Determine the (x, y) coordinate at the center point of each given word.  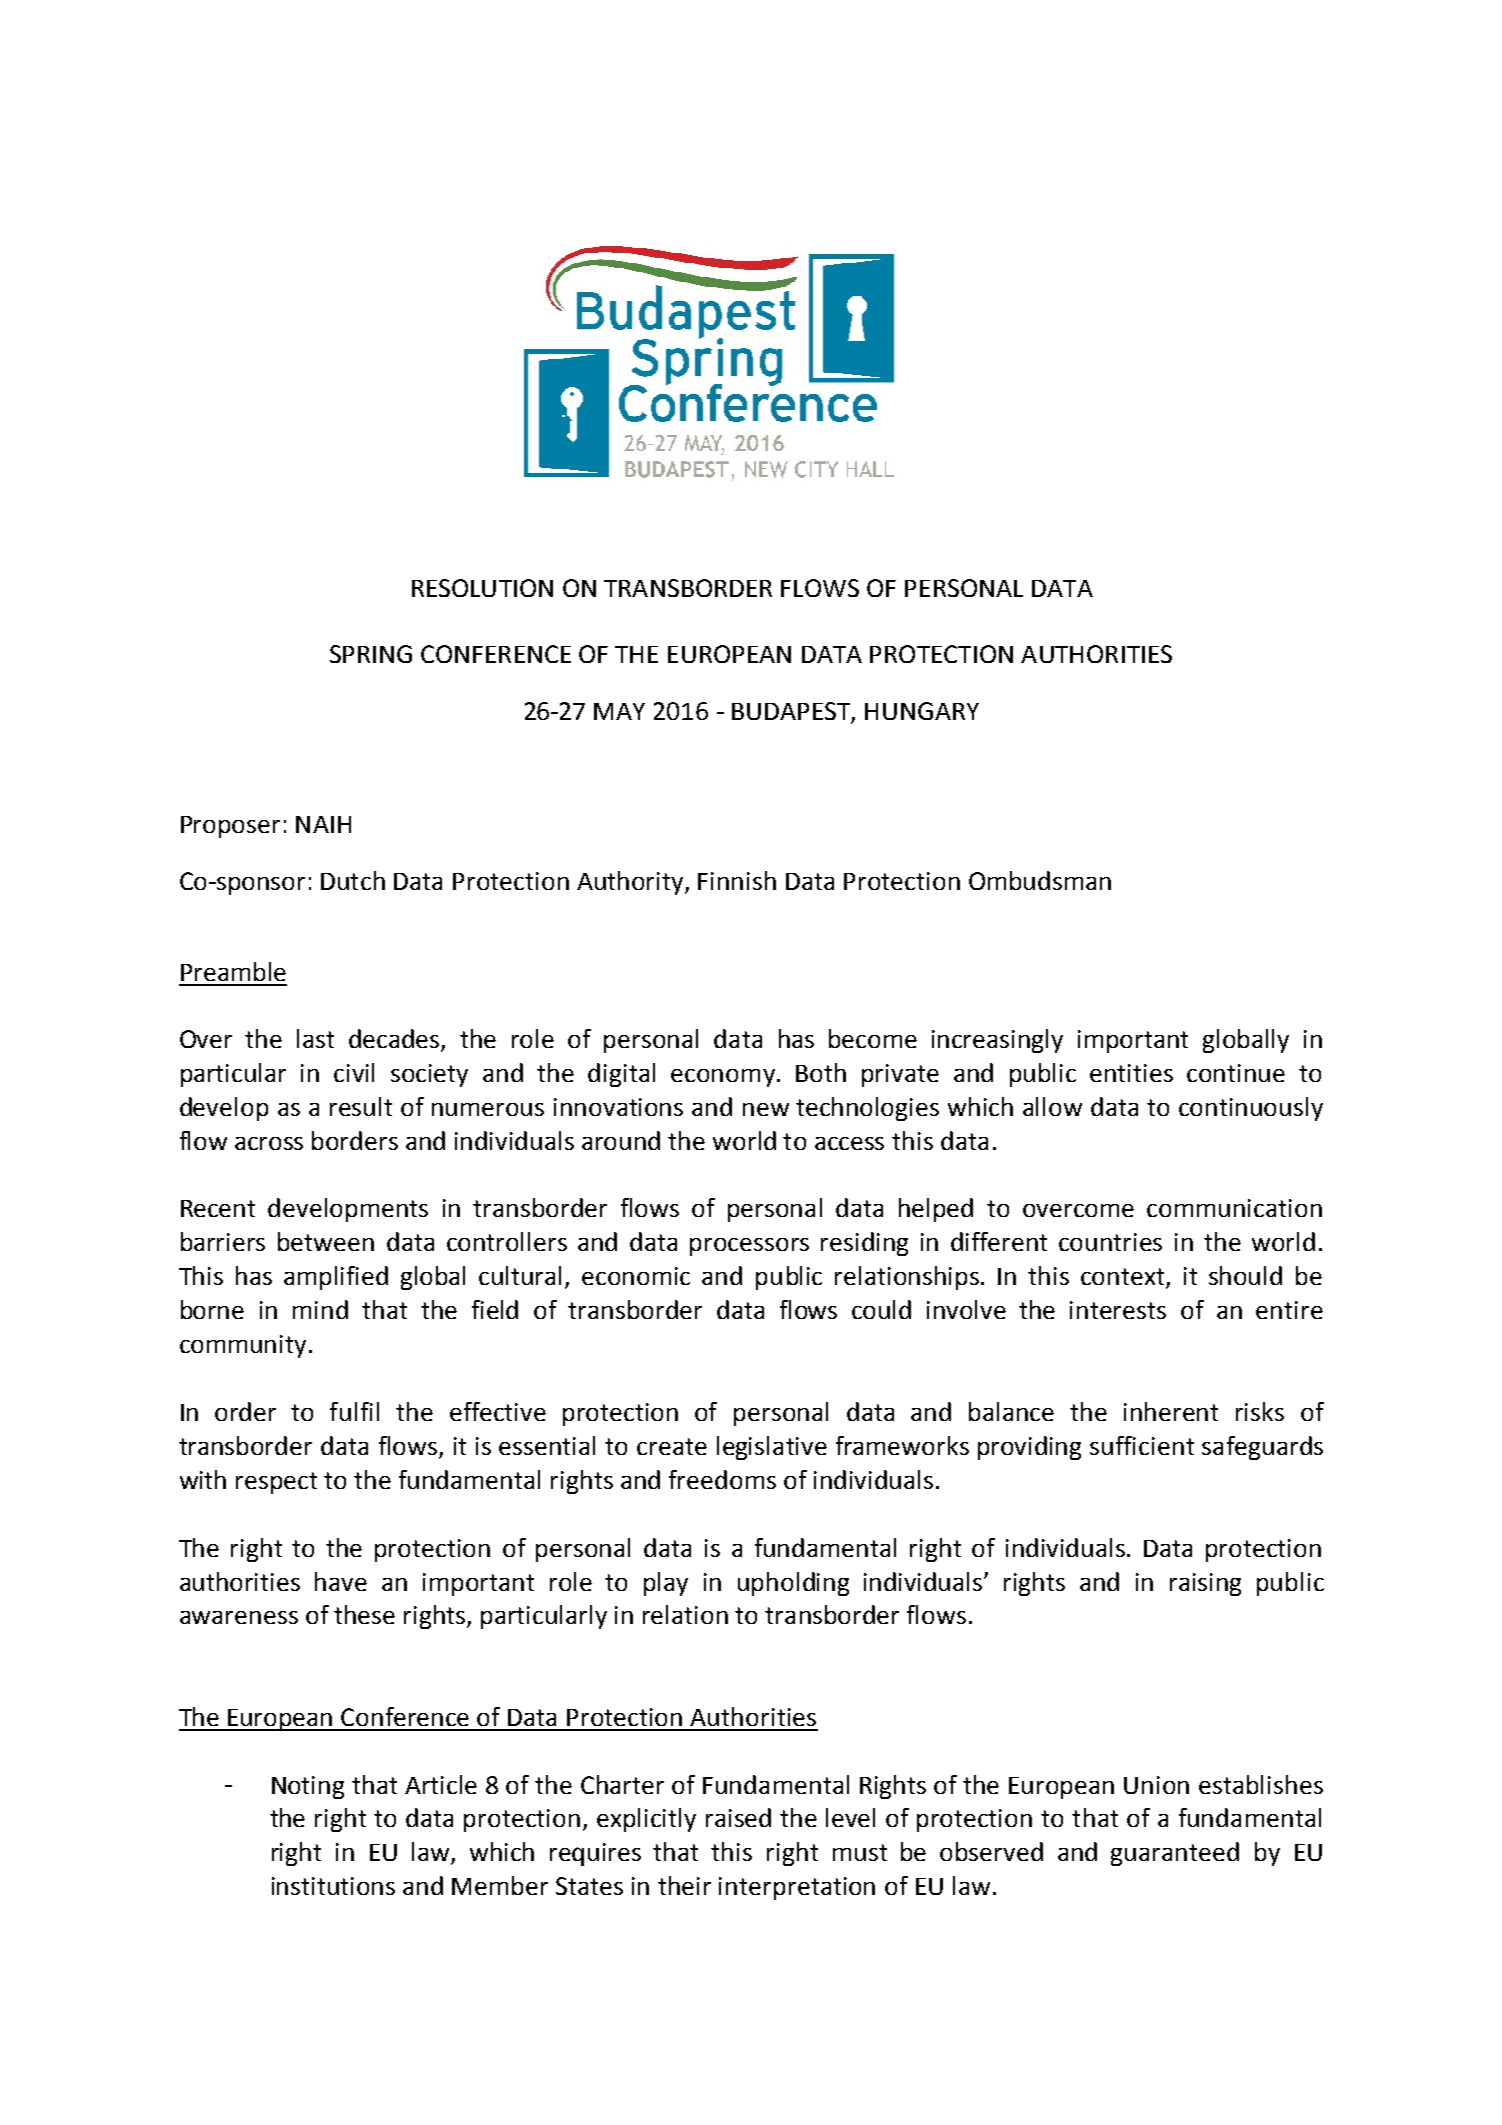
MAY (619, 711)
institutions (333, 1886)
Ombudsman (1040, 880)
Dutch (353, 880)
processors (749, 1247)
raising (1205, 1584)
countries (1110, 1242)
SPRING (371, 654)
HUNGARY (922, 711)
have (341, 1581)
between (326, 1241)
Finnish (737, 880)
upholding (793, 1584)
